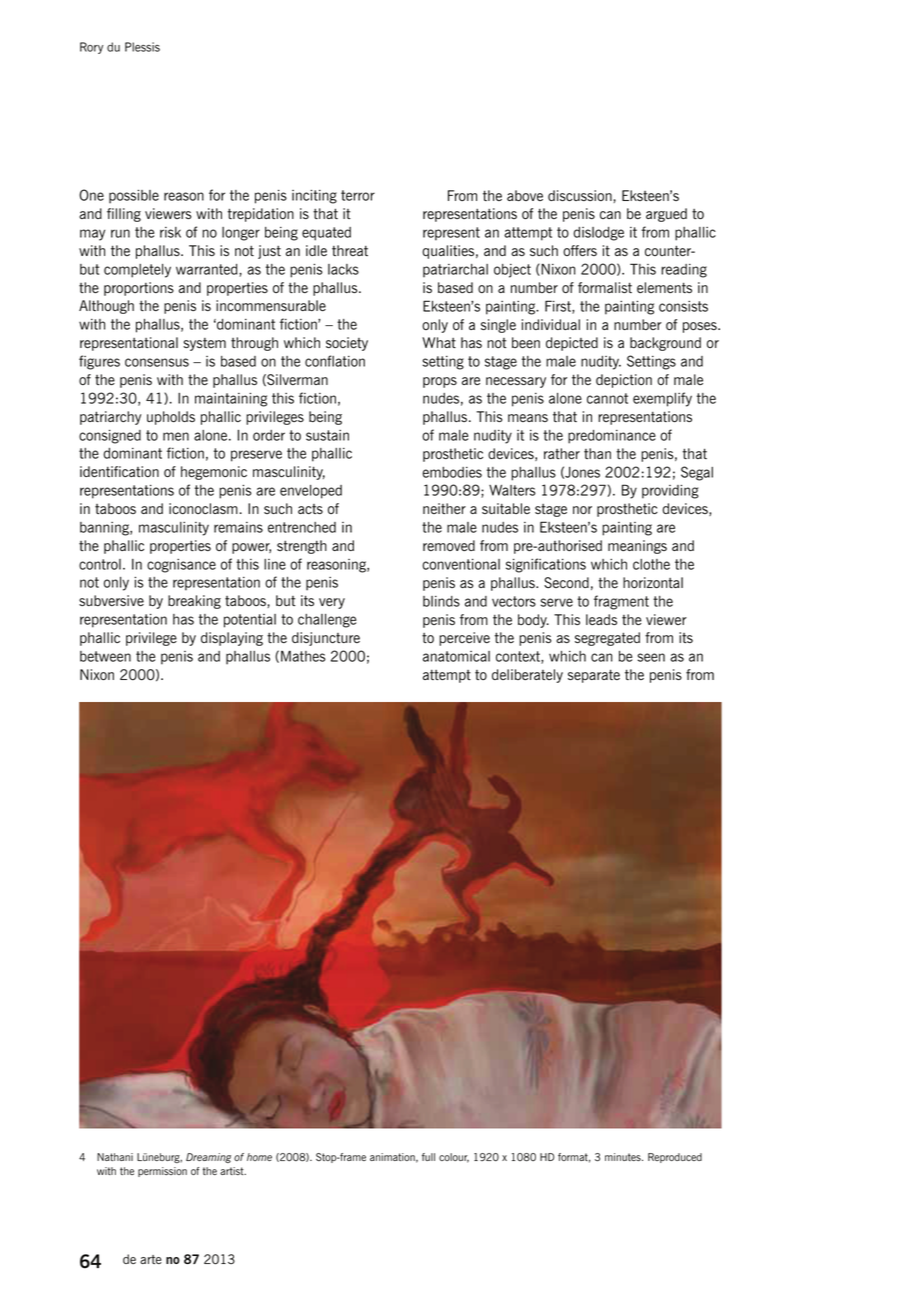 Image resolution: width=924 pixels, height=1308 pixels. I want to click on between, so click(105, 656).
